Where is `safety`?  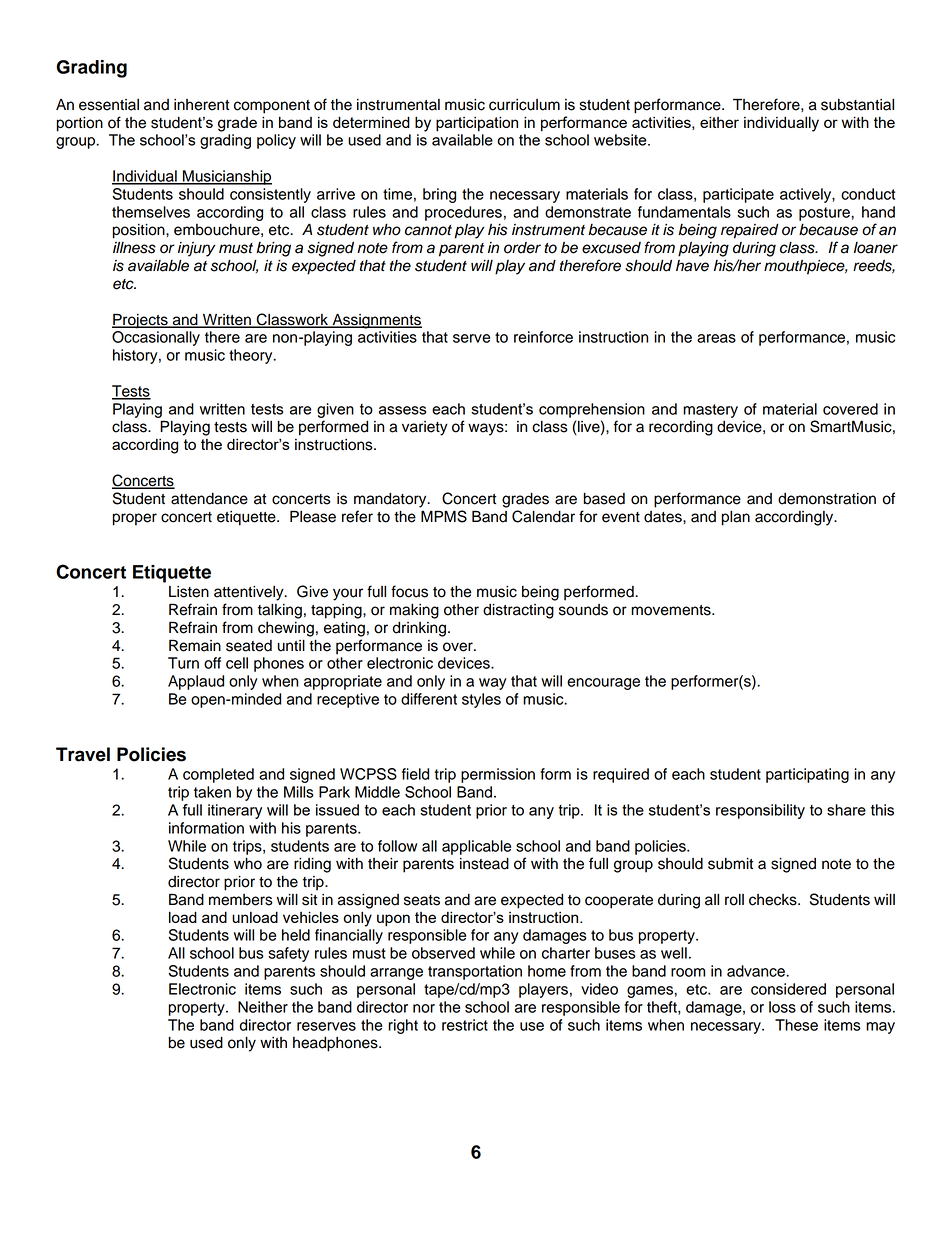
safety is located at coordinates (288, 954).
